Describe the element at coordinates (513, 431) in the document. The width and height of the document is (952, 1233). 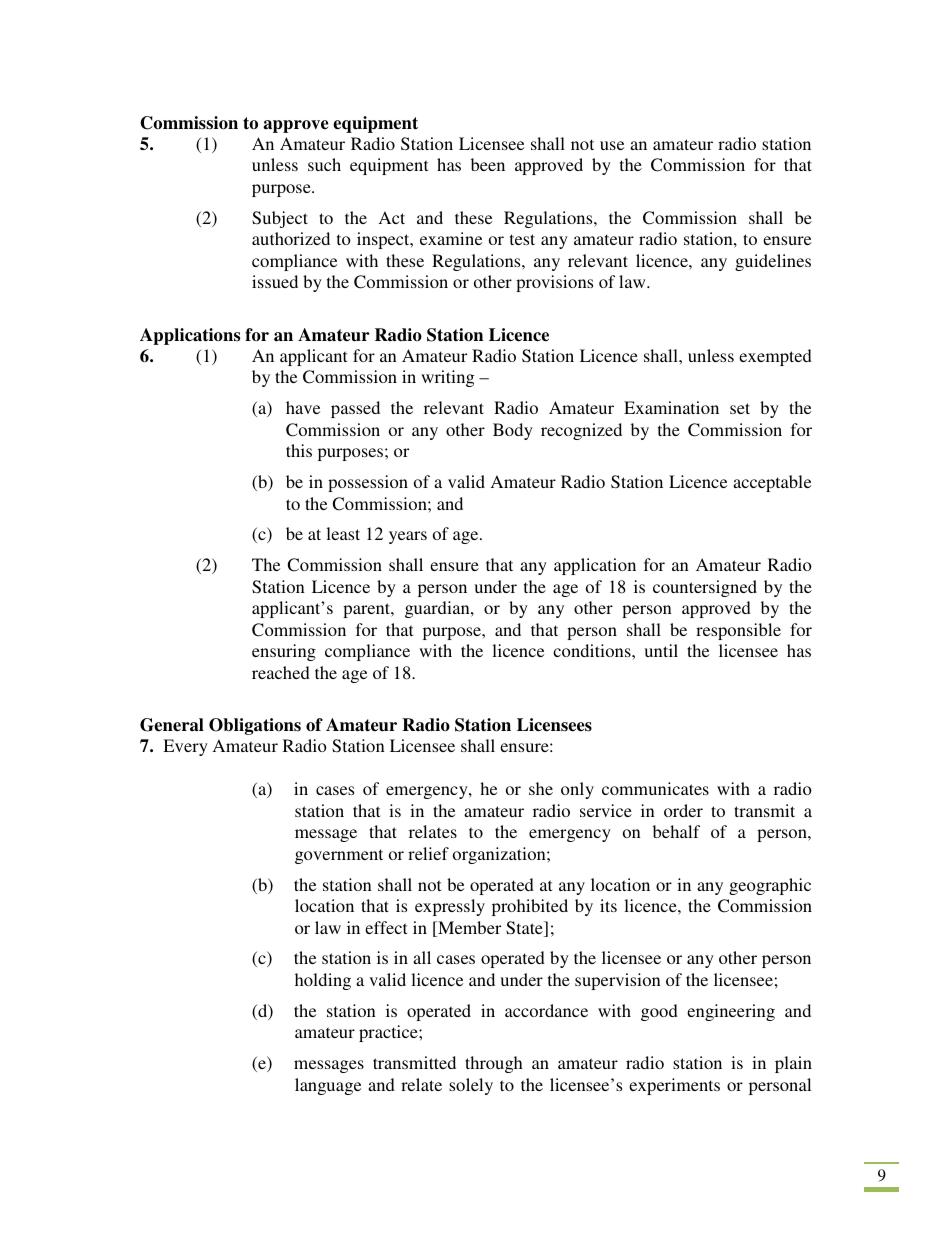
I see `Body` at that location.
